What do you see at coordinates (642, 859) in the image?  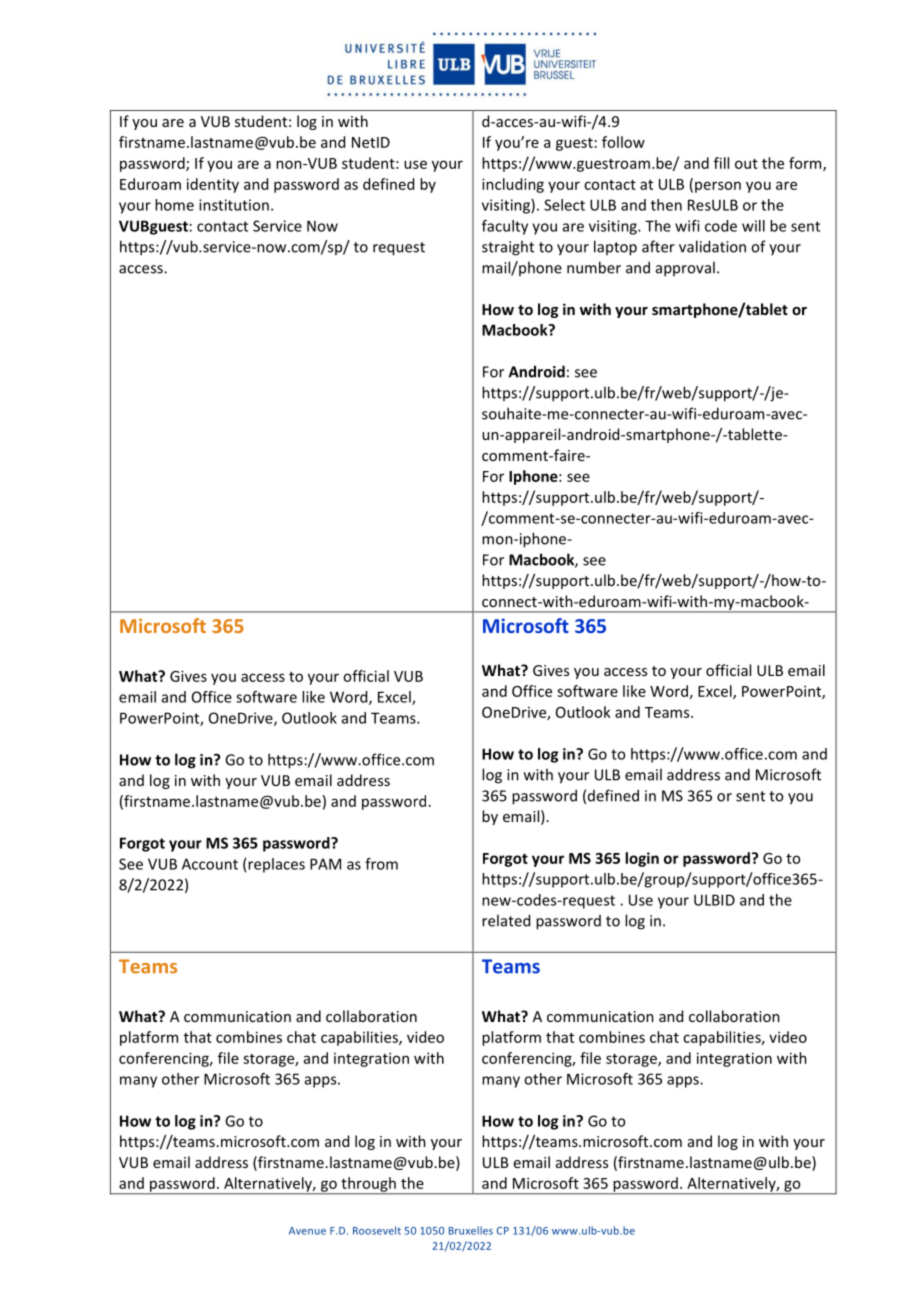 I see `login` at bounding box center [642, 859].
